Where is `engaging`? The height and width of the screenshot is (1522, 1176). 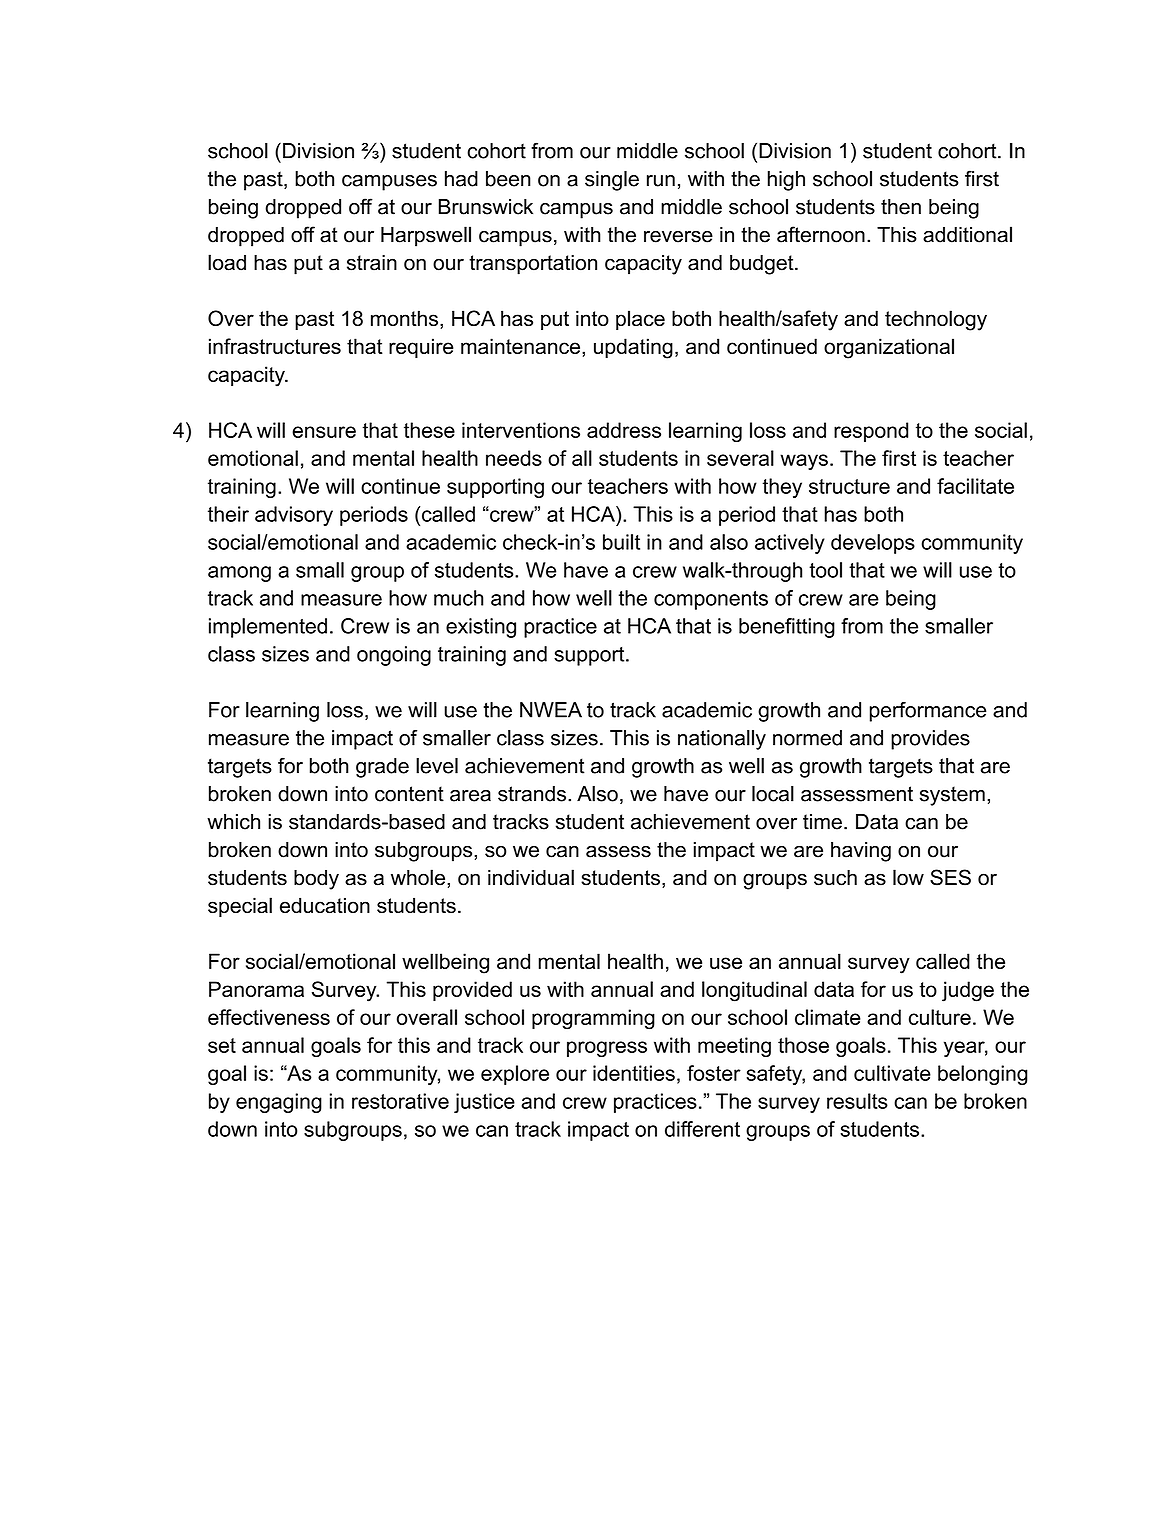
engaging is located at coordinates (279, 1103).
